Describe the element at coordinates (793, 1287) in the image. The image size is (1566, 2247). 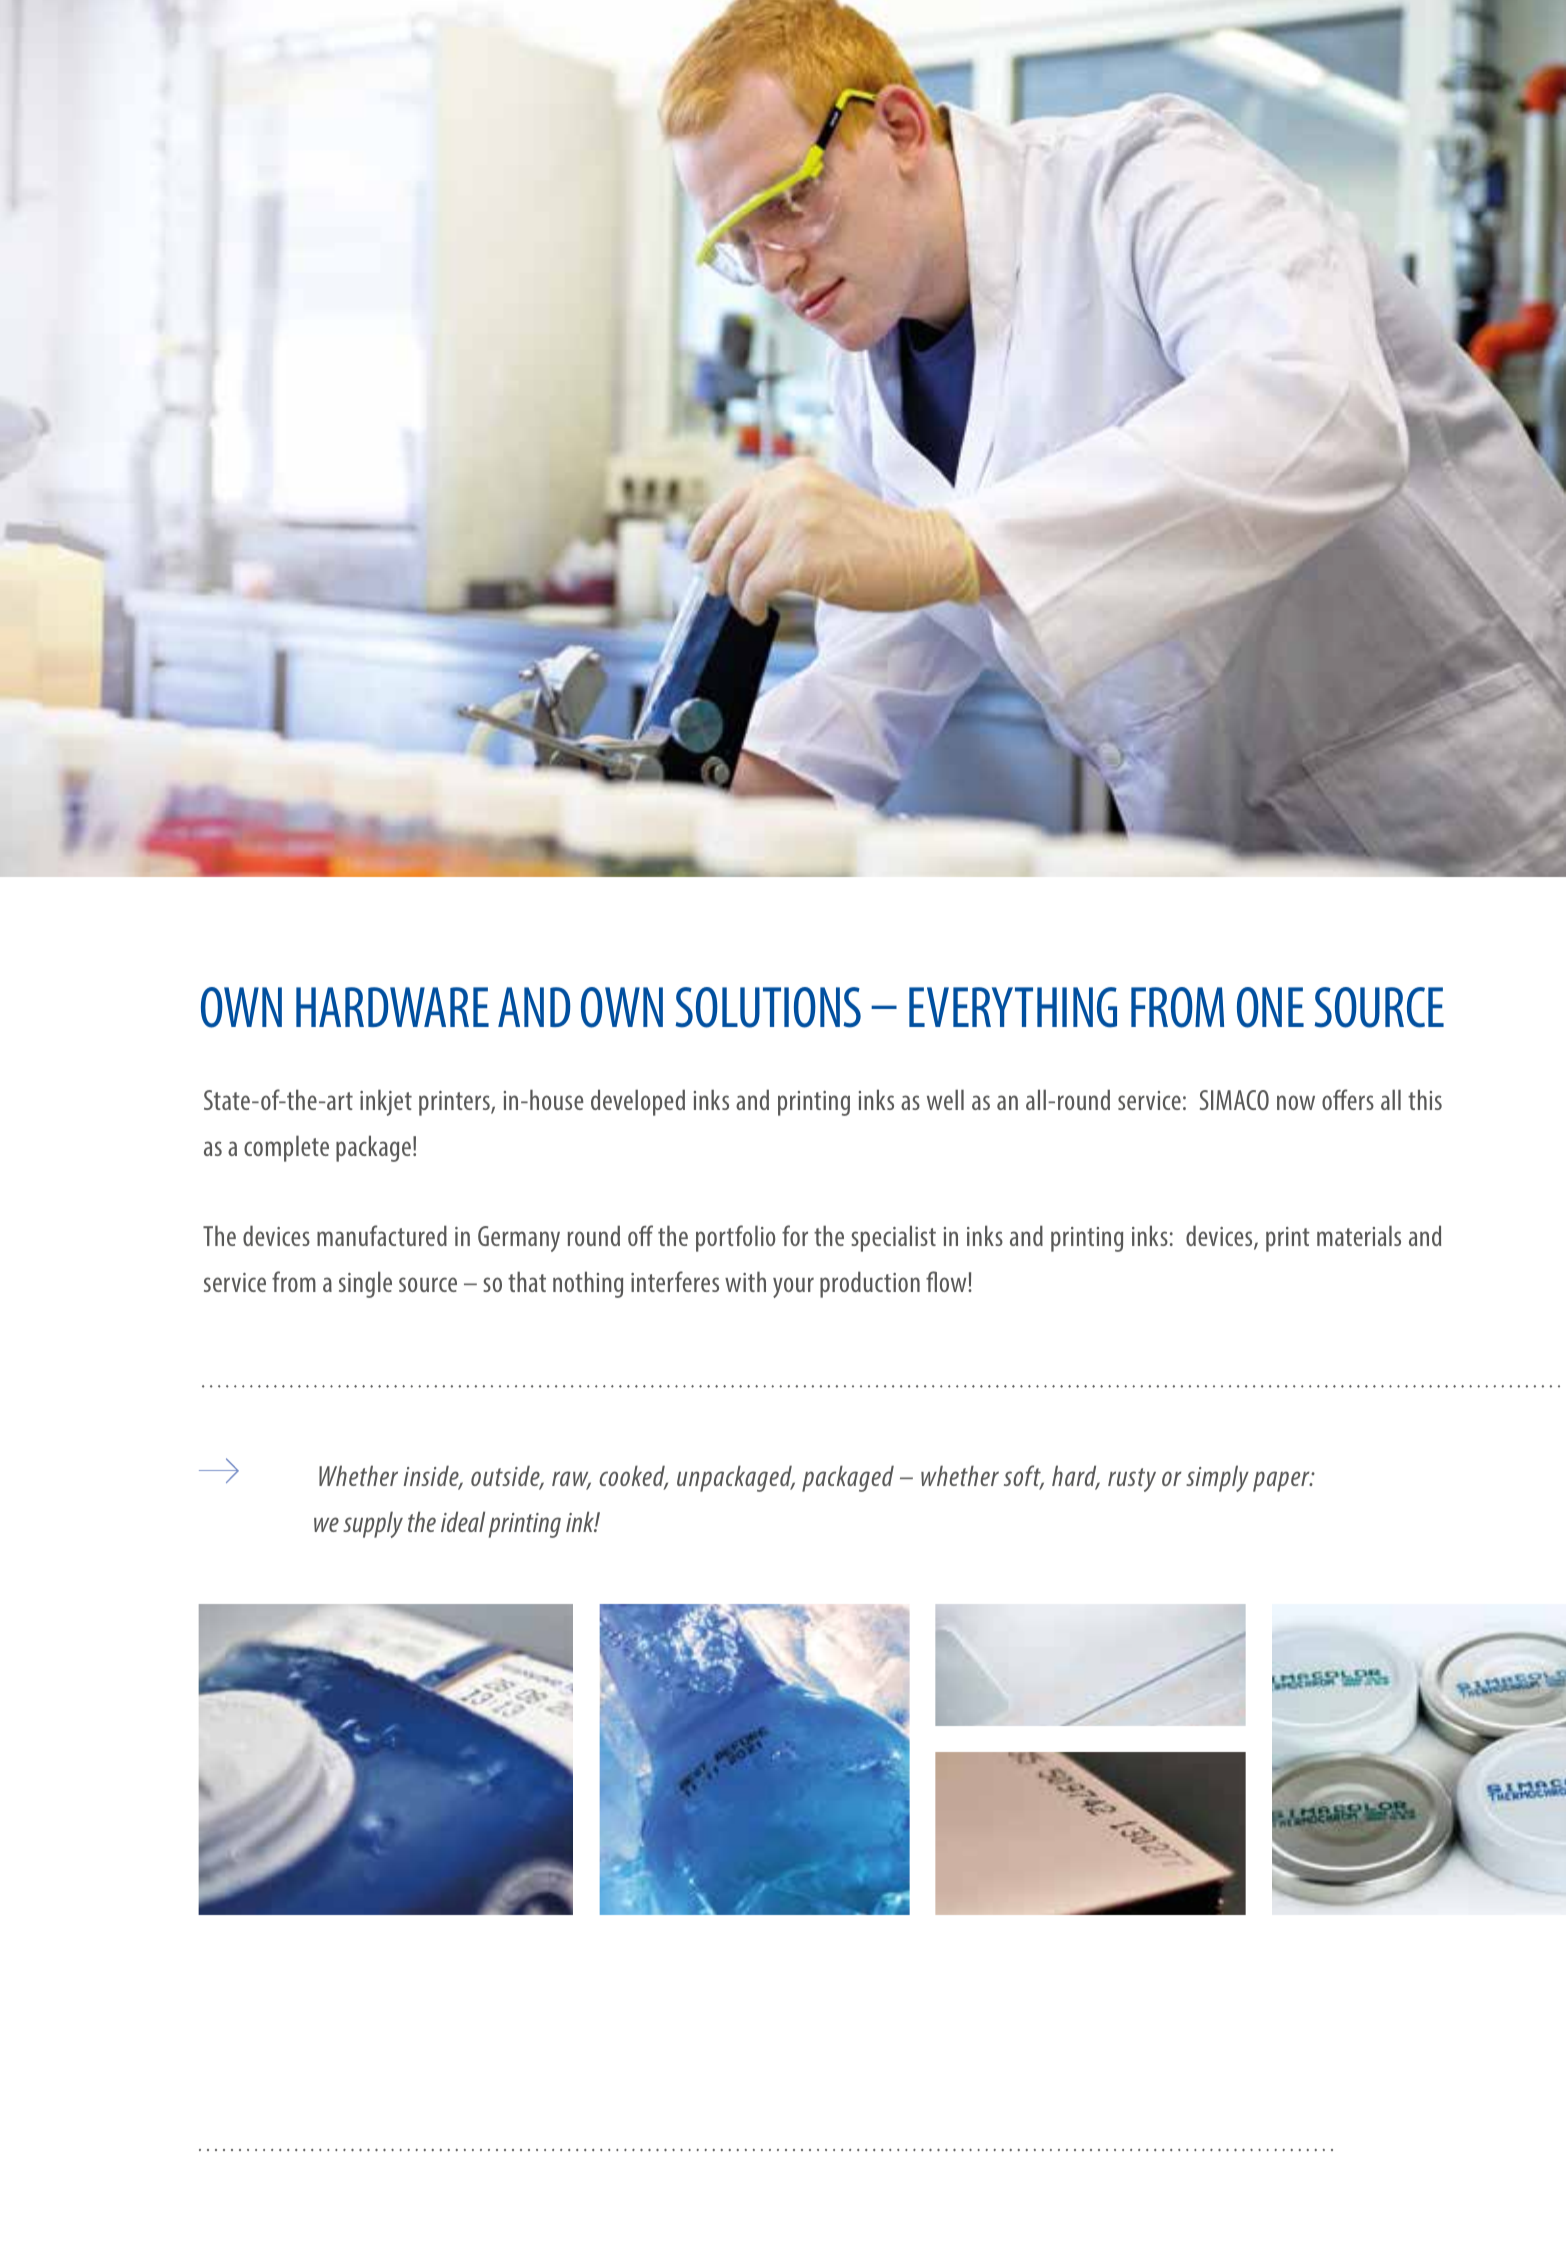
I see `your` at that location.
